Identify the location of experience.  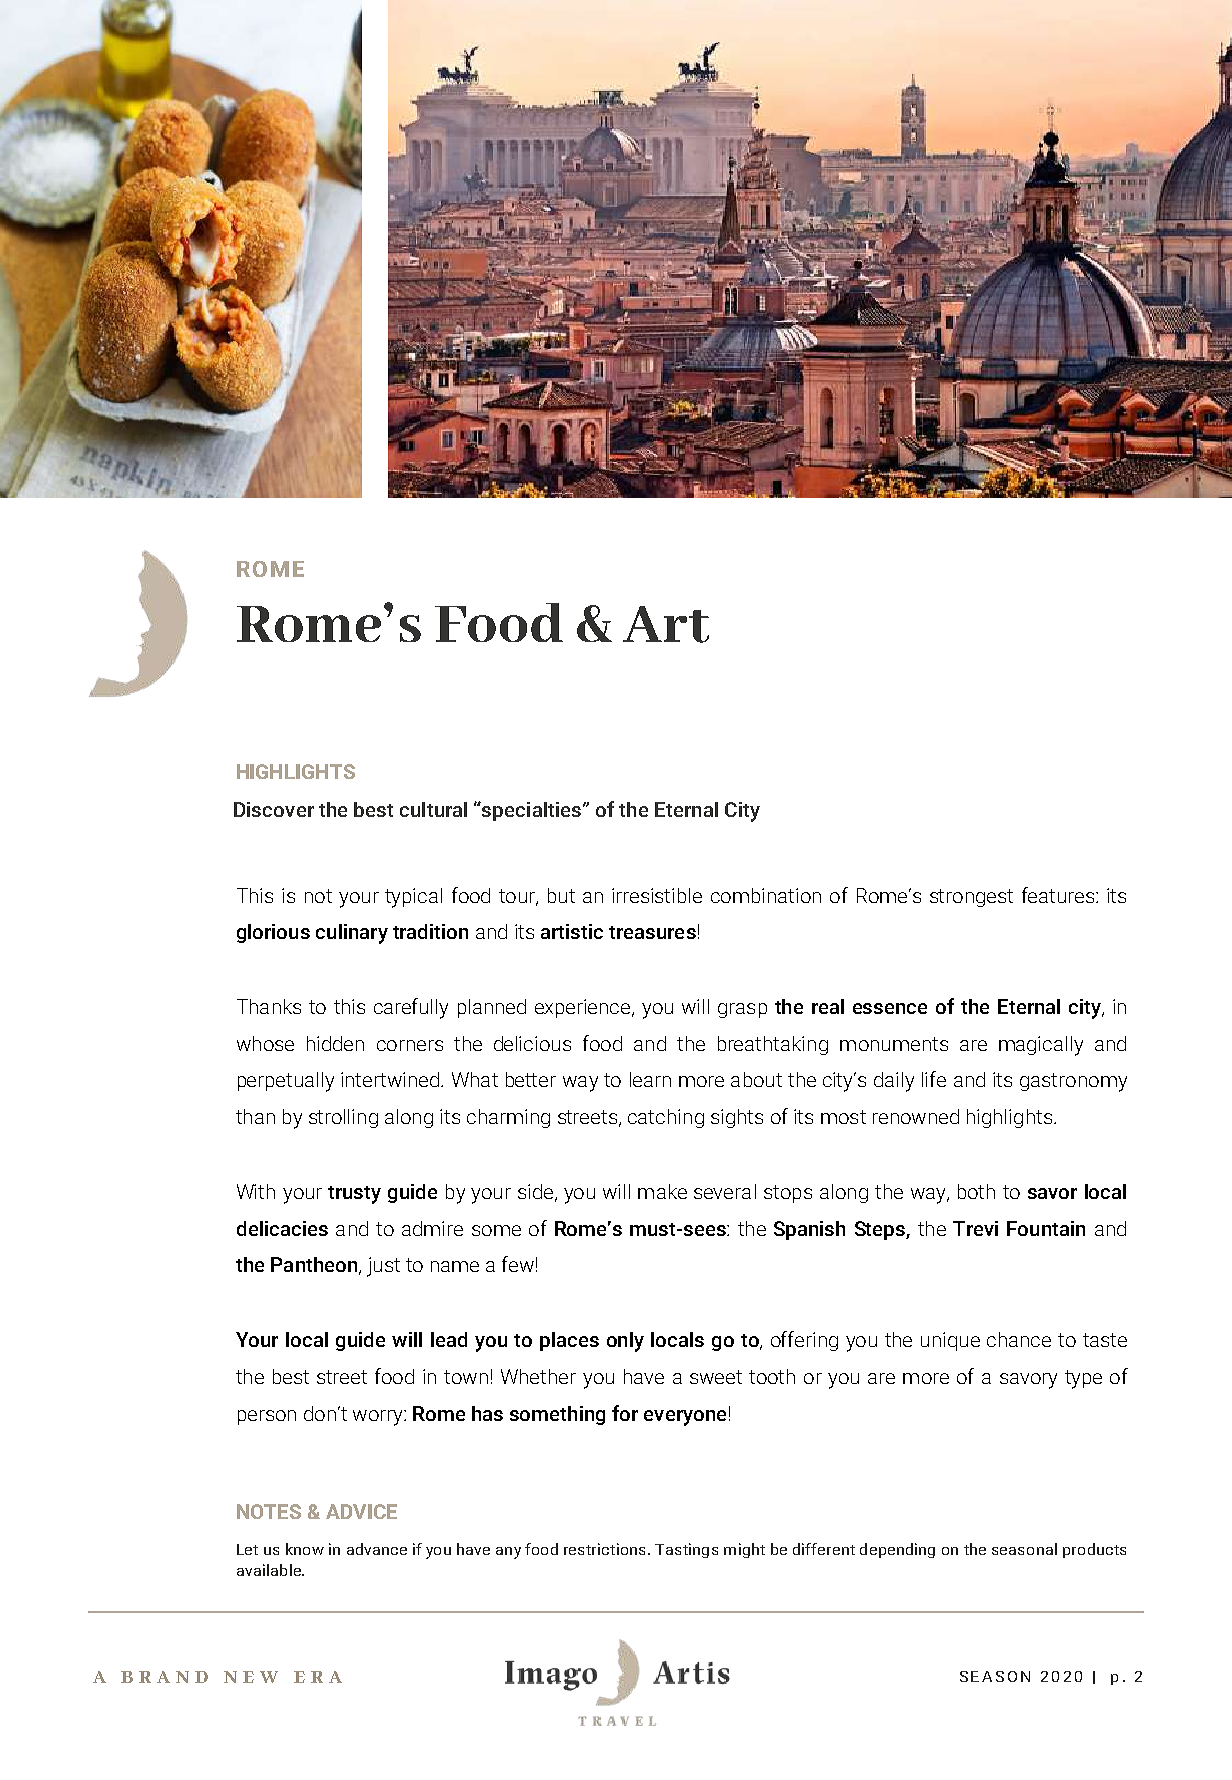
(584, 1008).
